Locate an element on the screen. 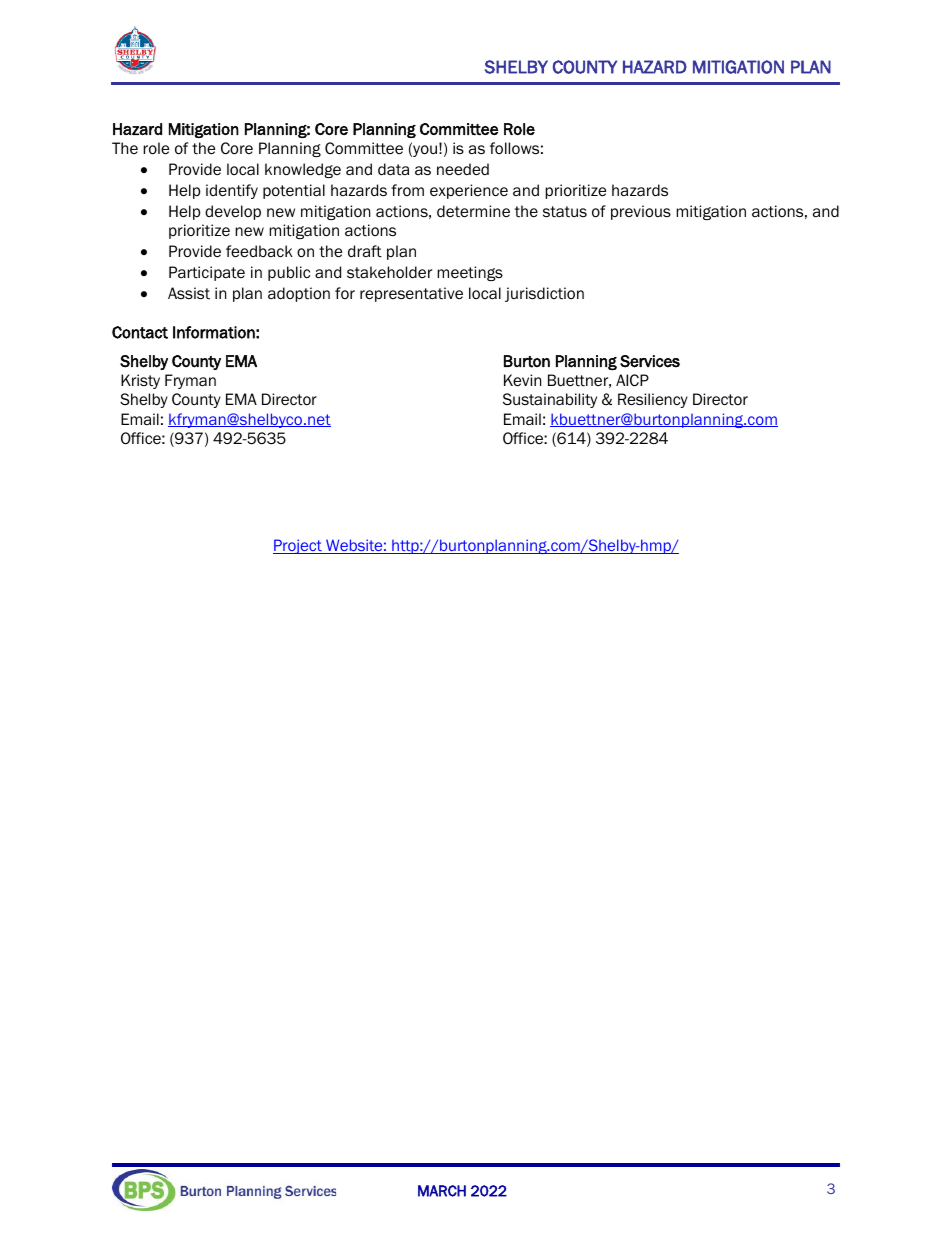  Resiliency is located at coordinates (653, 400).
